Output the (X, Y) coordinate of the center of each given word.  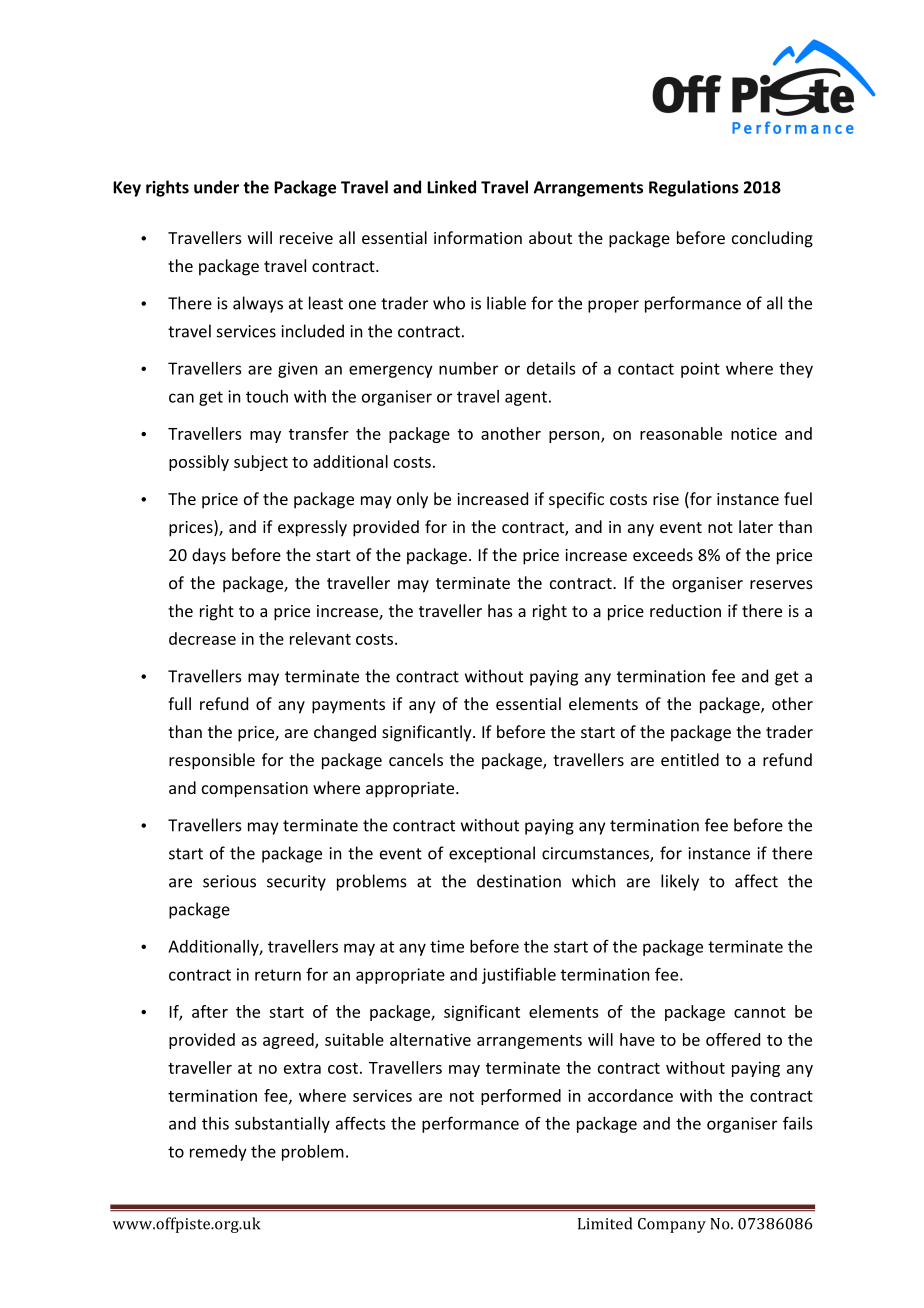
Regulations (694, 188)
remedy (218, 1153)
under (216, 187)
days (209, 556)
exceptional (492, 854)
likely (680, 882)
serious (229, 881)
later (756, 526)
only (412, 500)
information (478, 237)
